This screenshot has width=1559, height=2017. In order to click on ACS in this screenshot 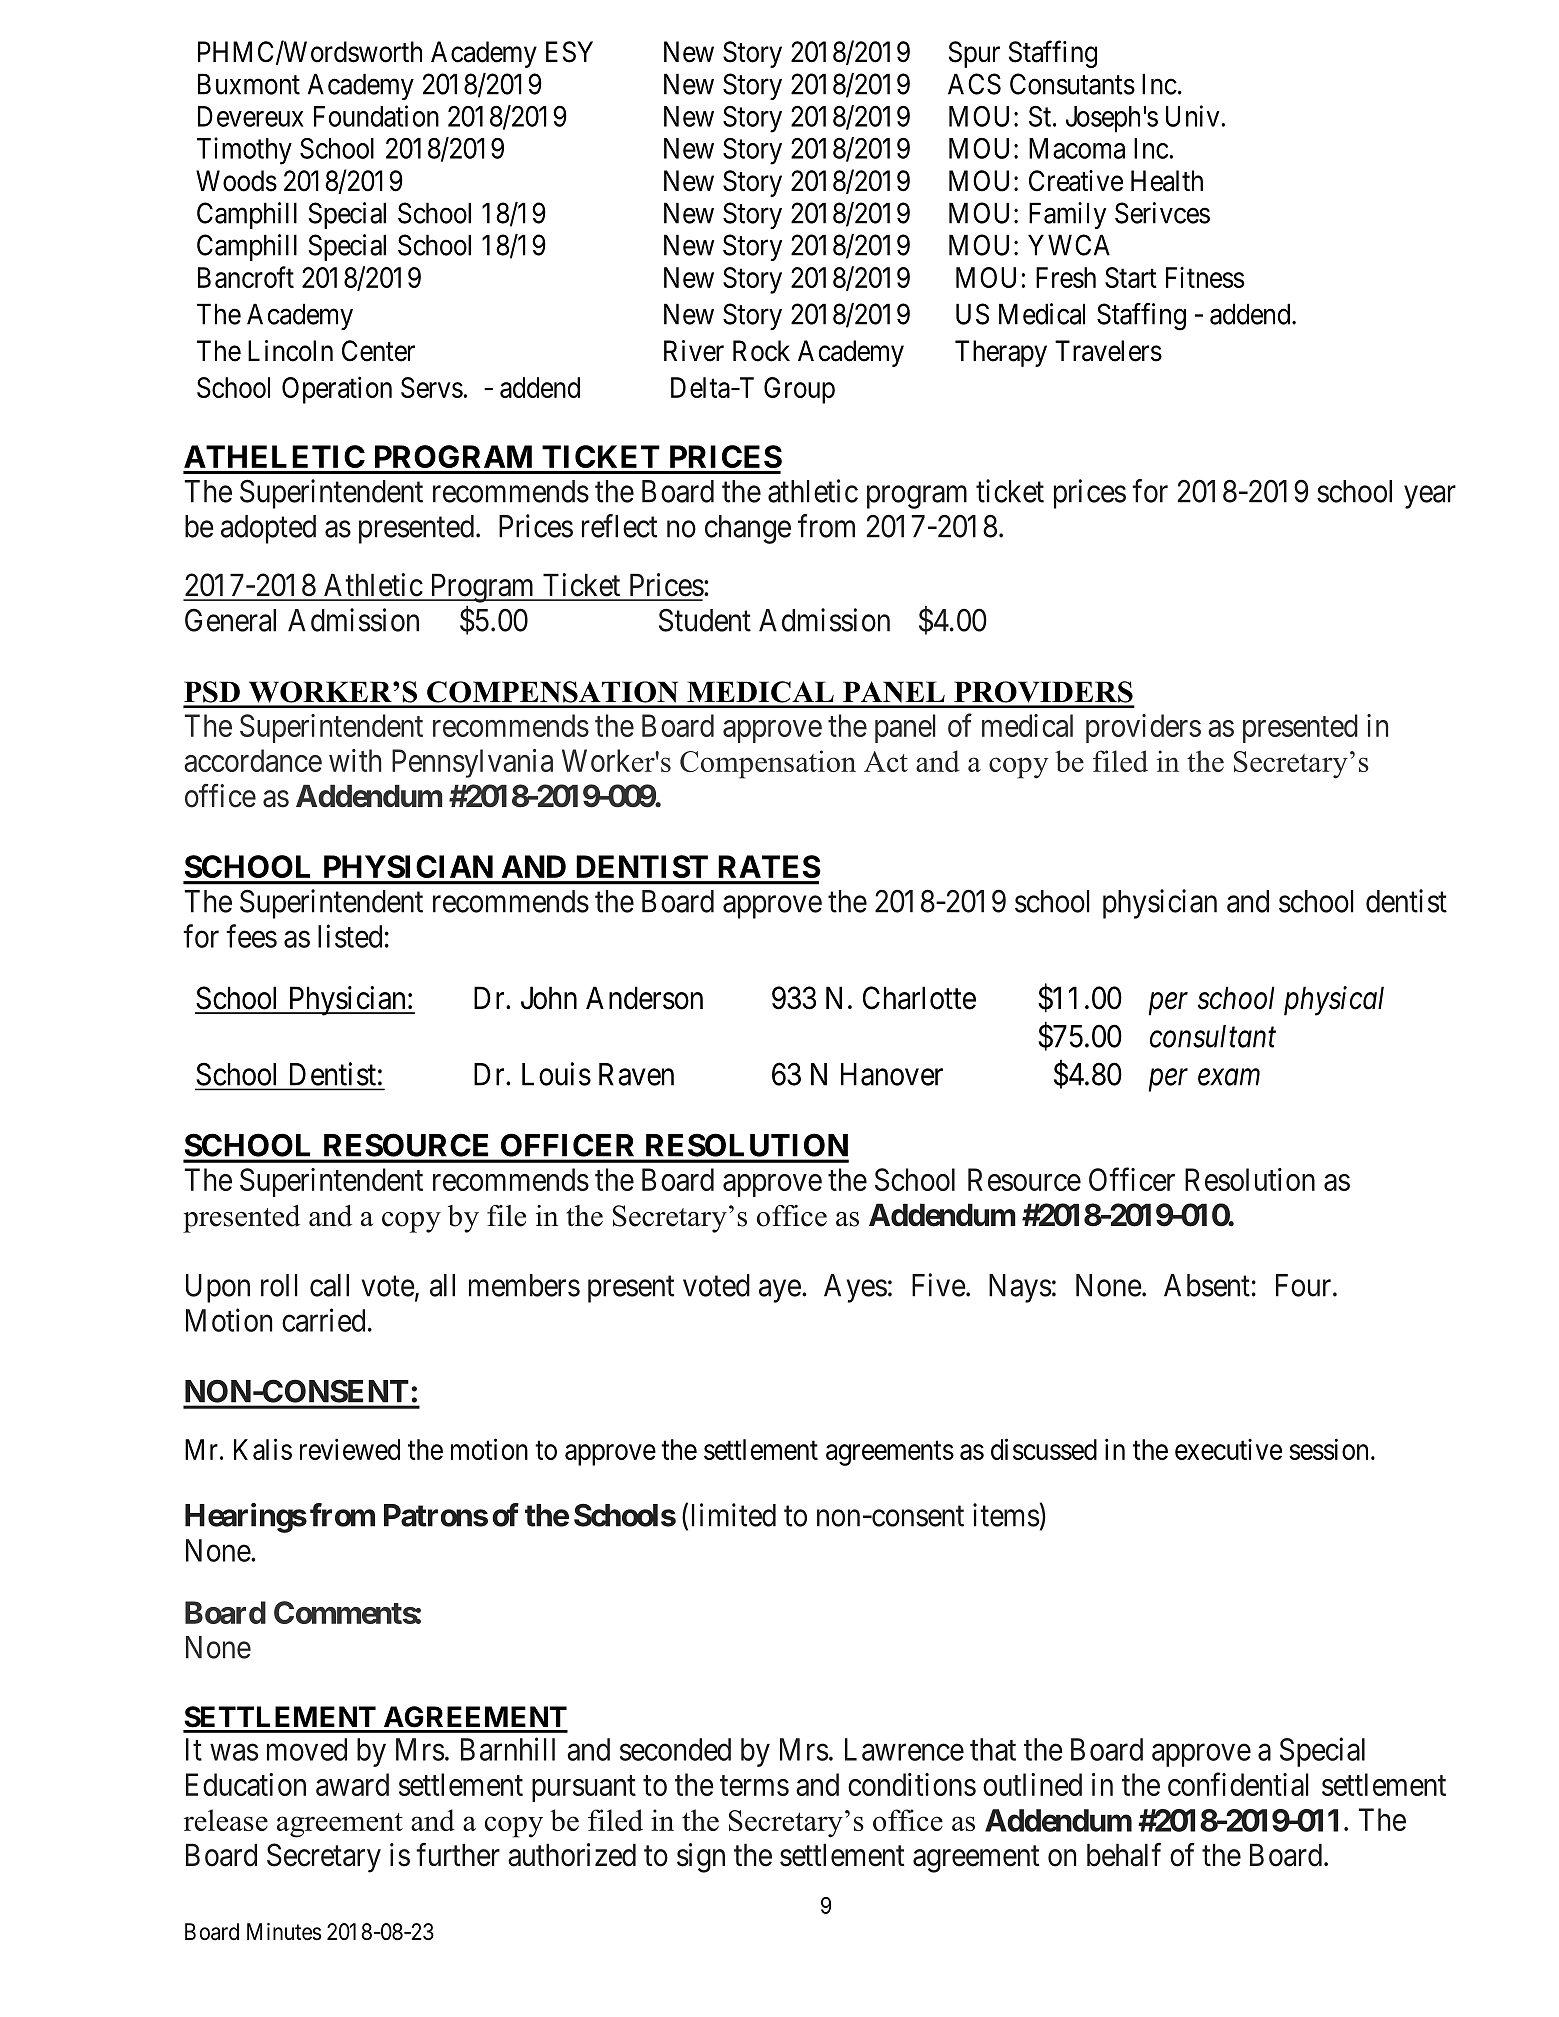, I will do `click(974, 84)`.
